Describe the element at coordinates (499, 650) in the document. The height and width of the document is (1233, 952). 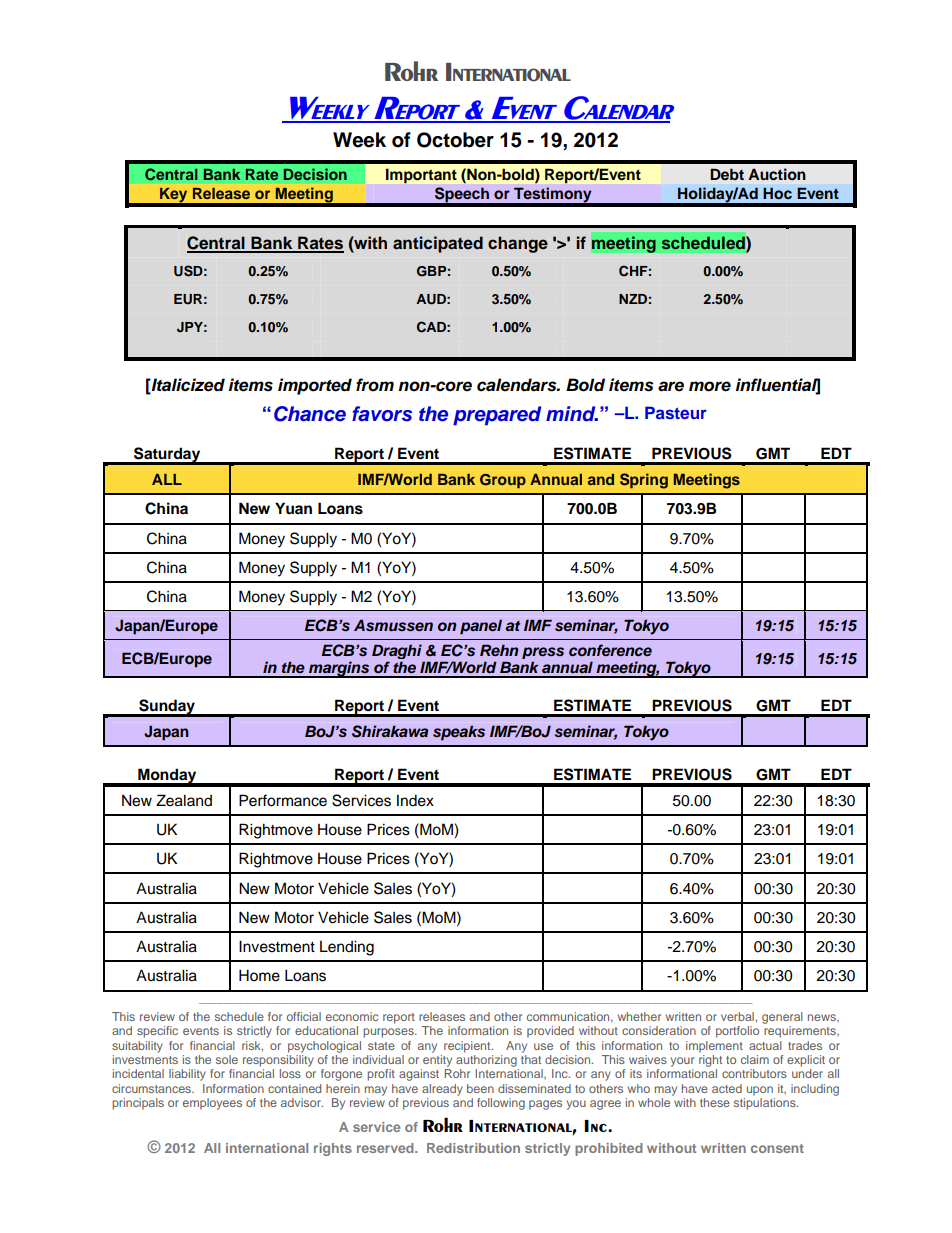
I see `Rehn` at that location.
